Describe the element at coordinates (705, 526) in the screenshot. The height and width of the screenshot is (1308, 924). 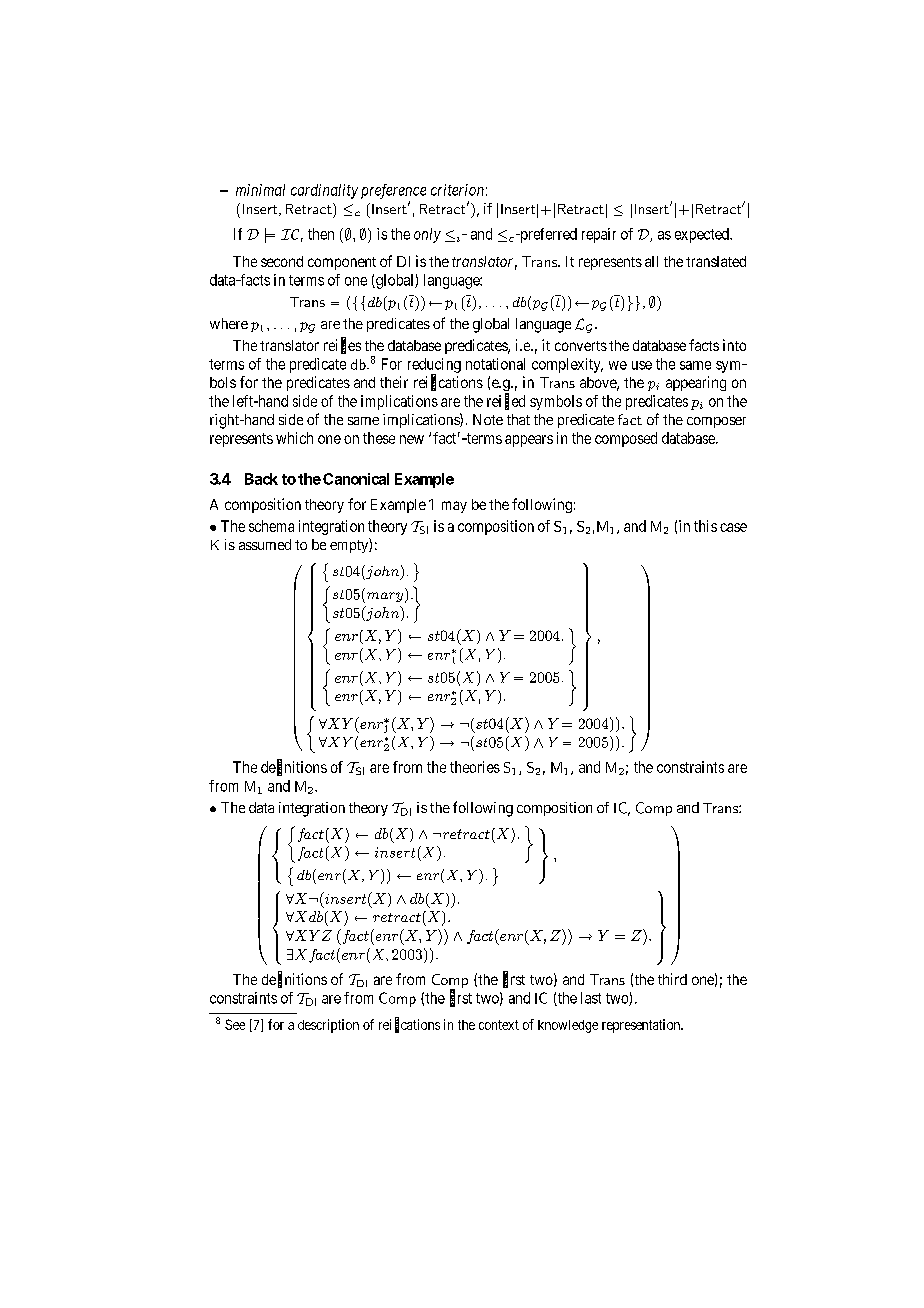
I see `this` at that location.
